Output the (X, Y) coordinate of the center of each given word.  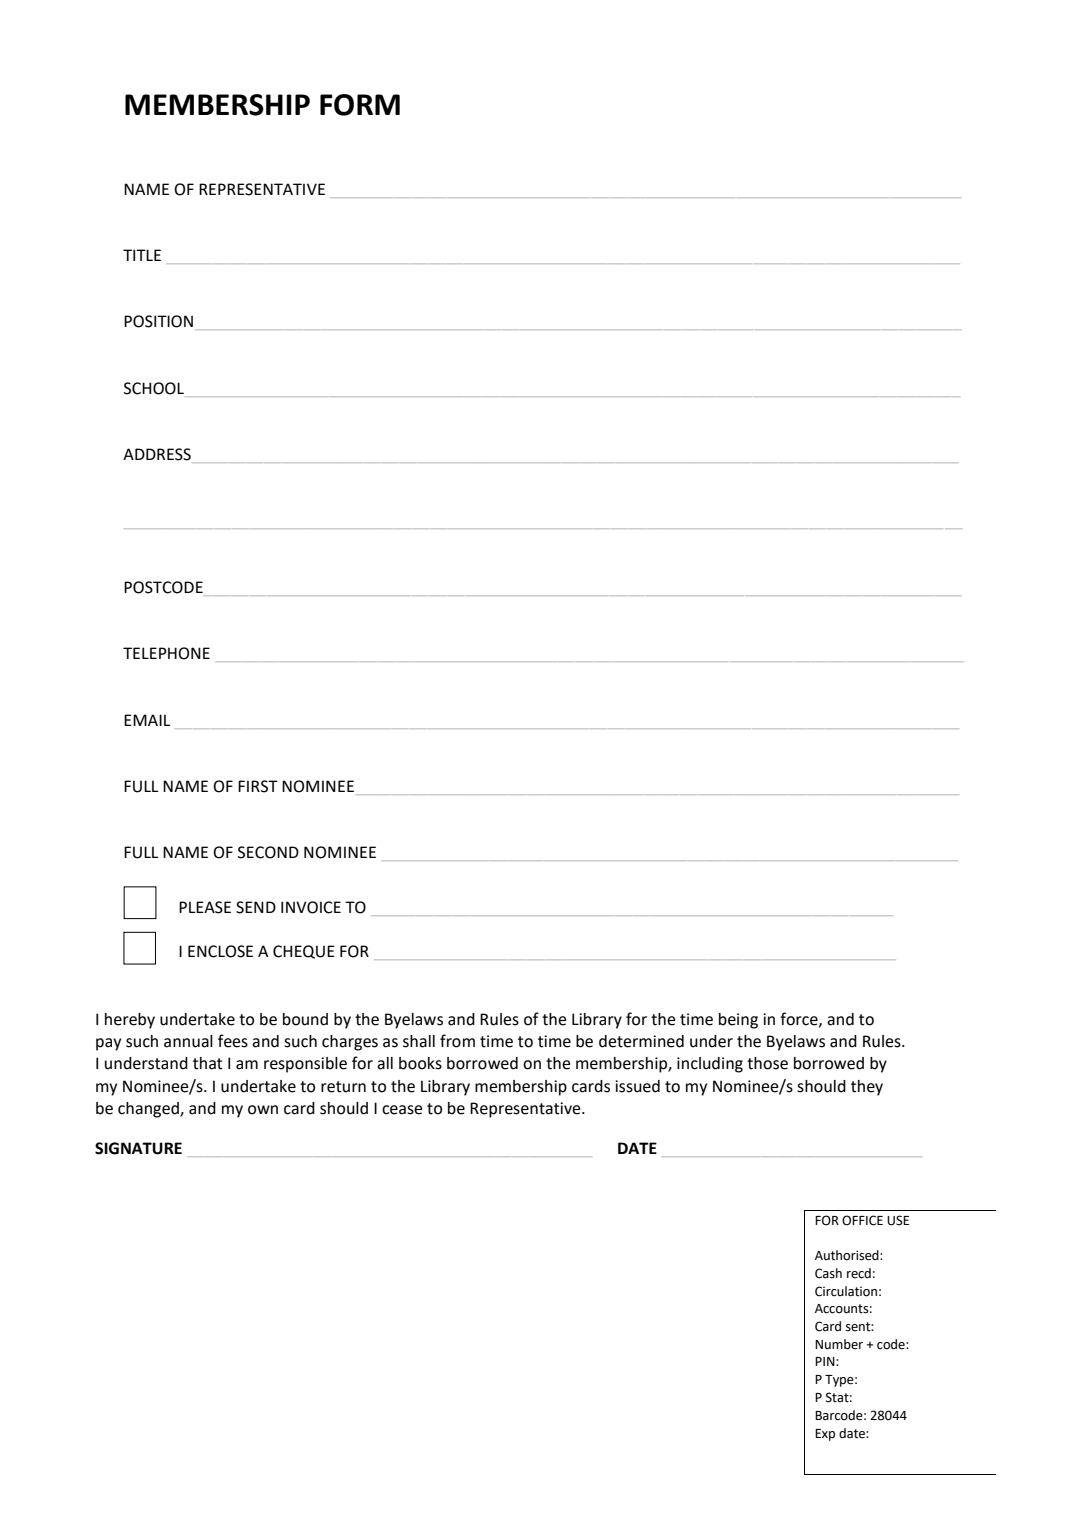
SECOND (268, 852)
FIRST (258, 786)
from (457, 1041)
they (867, 1088)
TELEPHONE (166, 653)
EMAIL (147, 720)
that (208, 1063)
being (738, 1021)
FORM (360, 105)
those (767, 1063)
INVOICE (311, 907)
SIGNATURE (138, 1148)
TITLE (142, 255)
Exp (825, 1435)
